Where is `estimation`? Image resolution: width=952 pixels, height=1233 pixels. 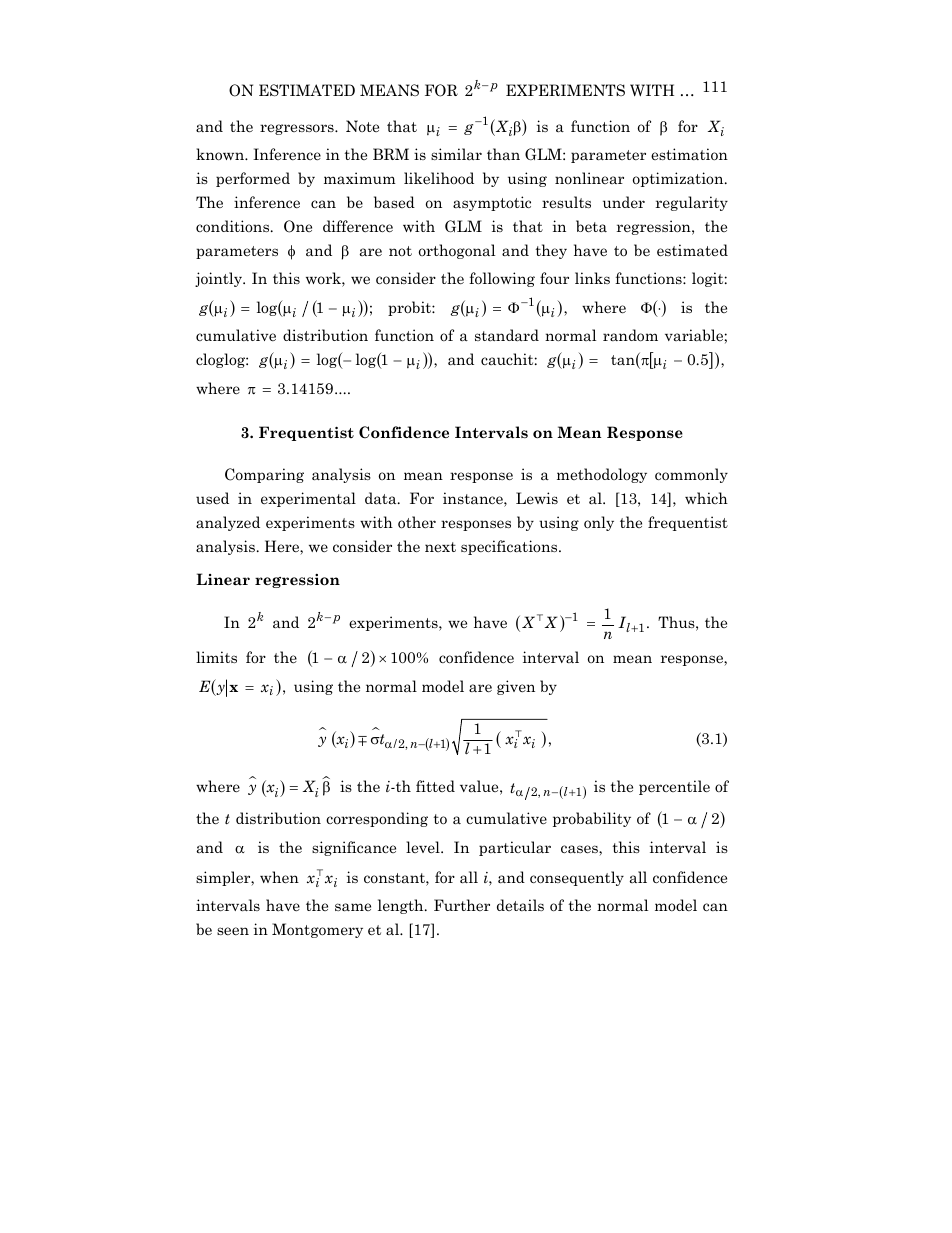
estimation is located at coordinates (689, 154).
